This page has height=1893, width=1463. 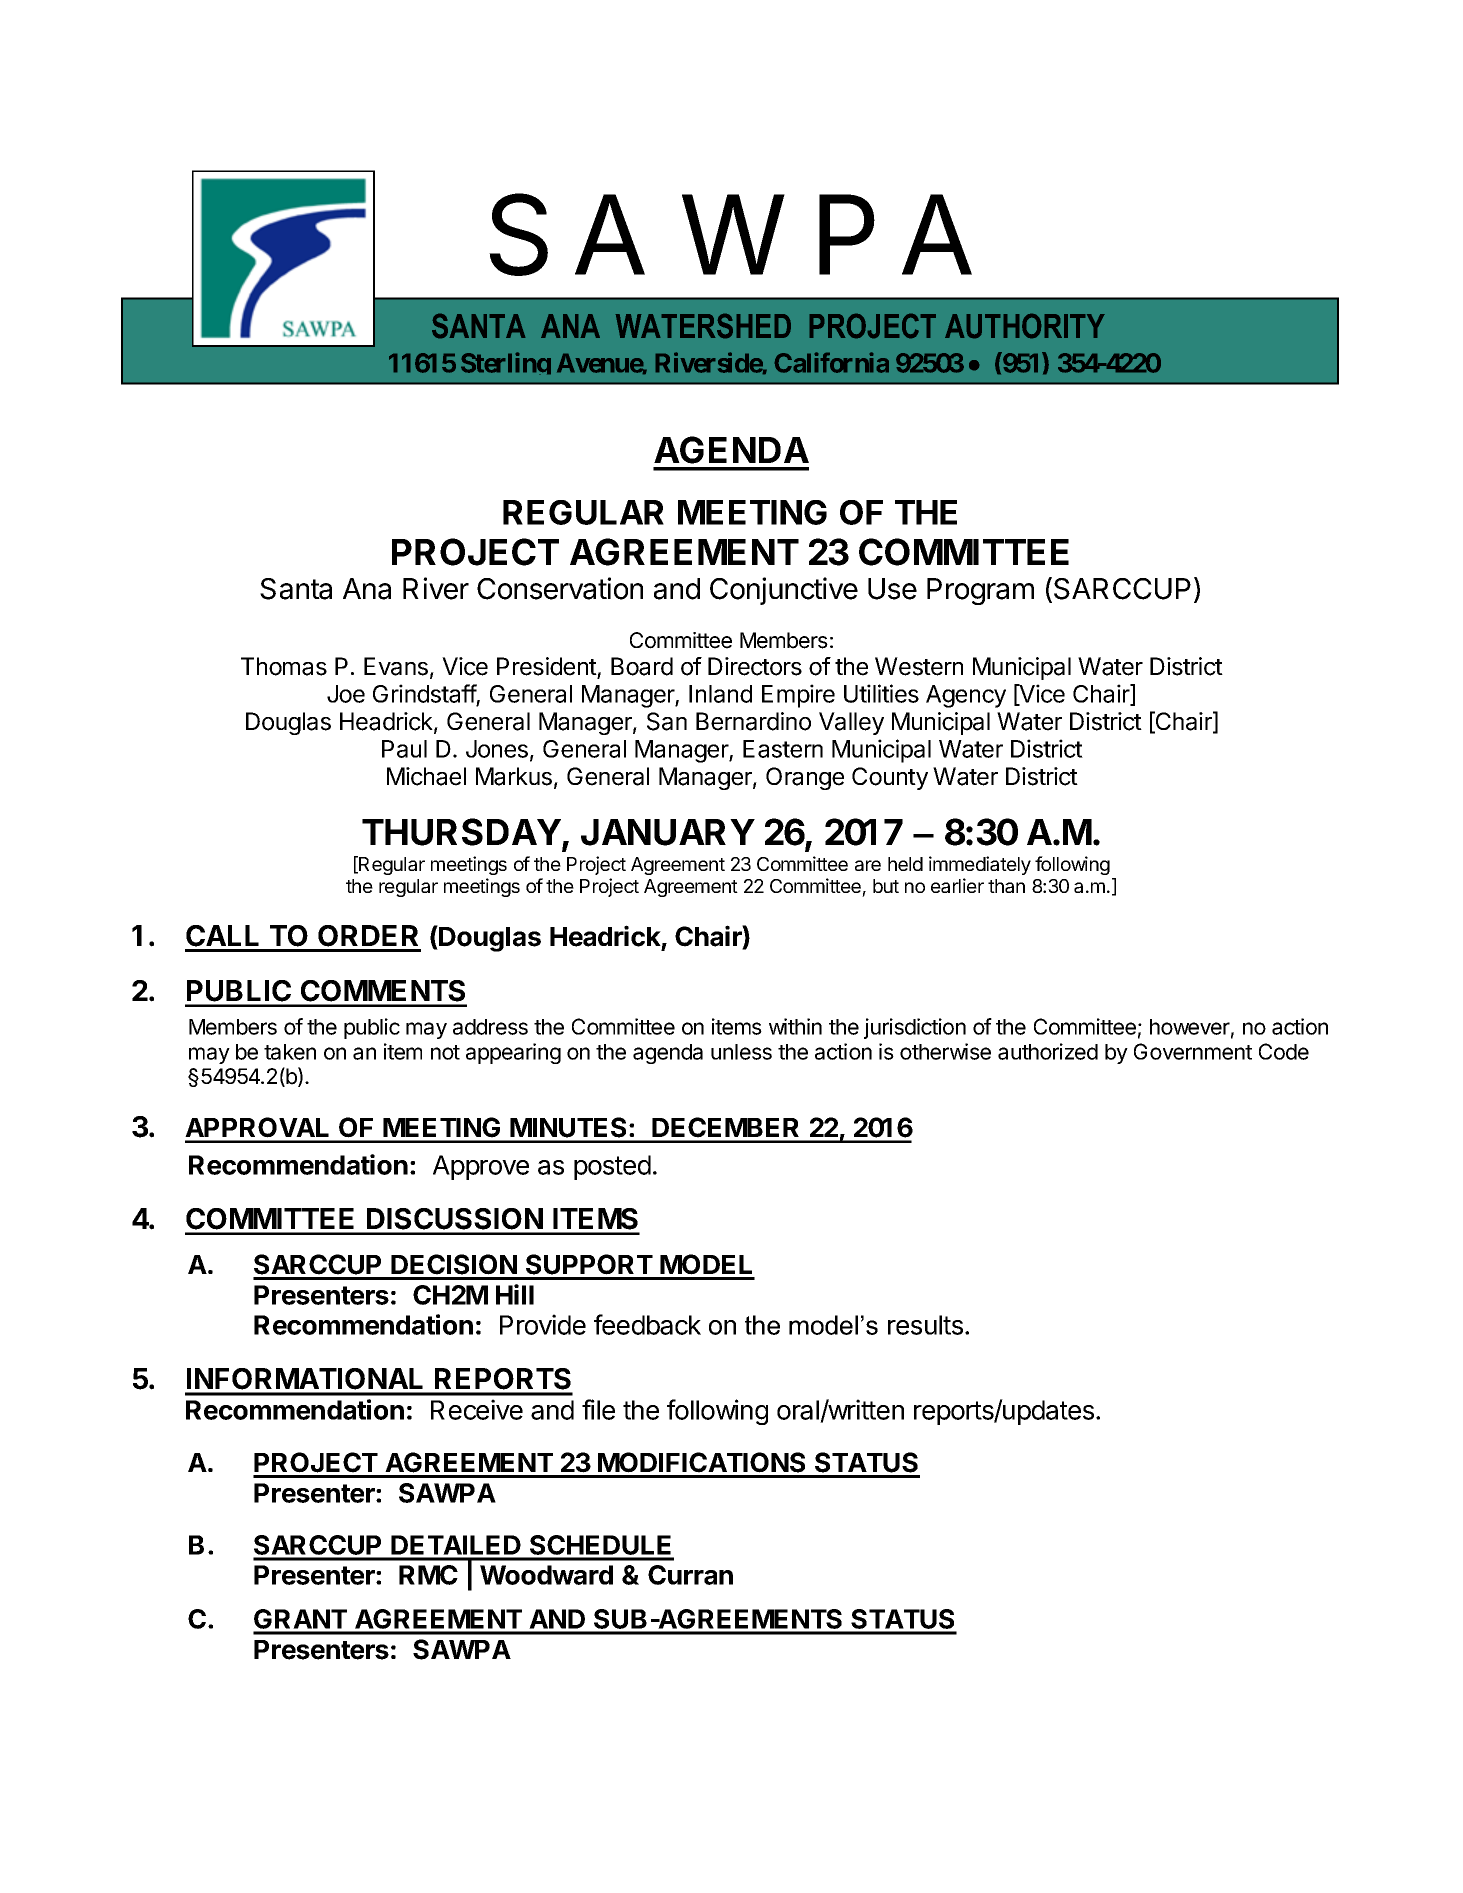 What do you see at coordinates (1025, 326) in the page?
I see `AUTHORITY` at bounding box center [1025, 326].
